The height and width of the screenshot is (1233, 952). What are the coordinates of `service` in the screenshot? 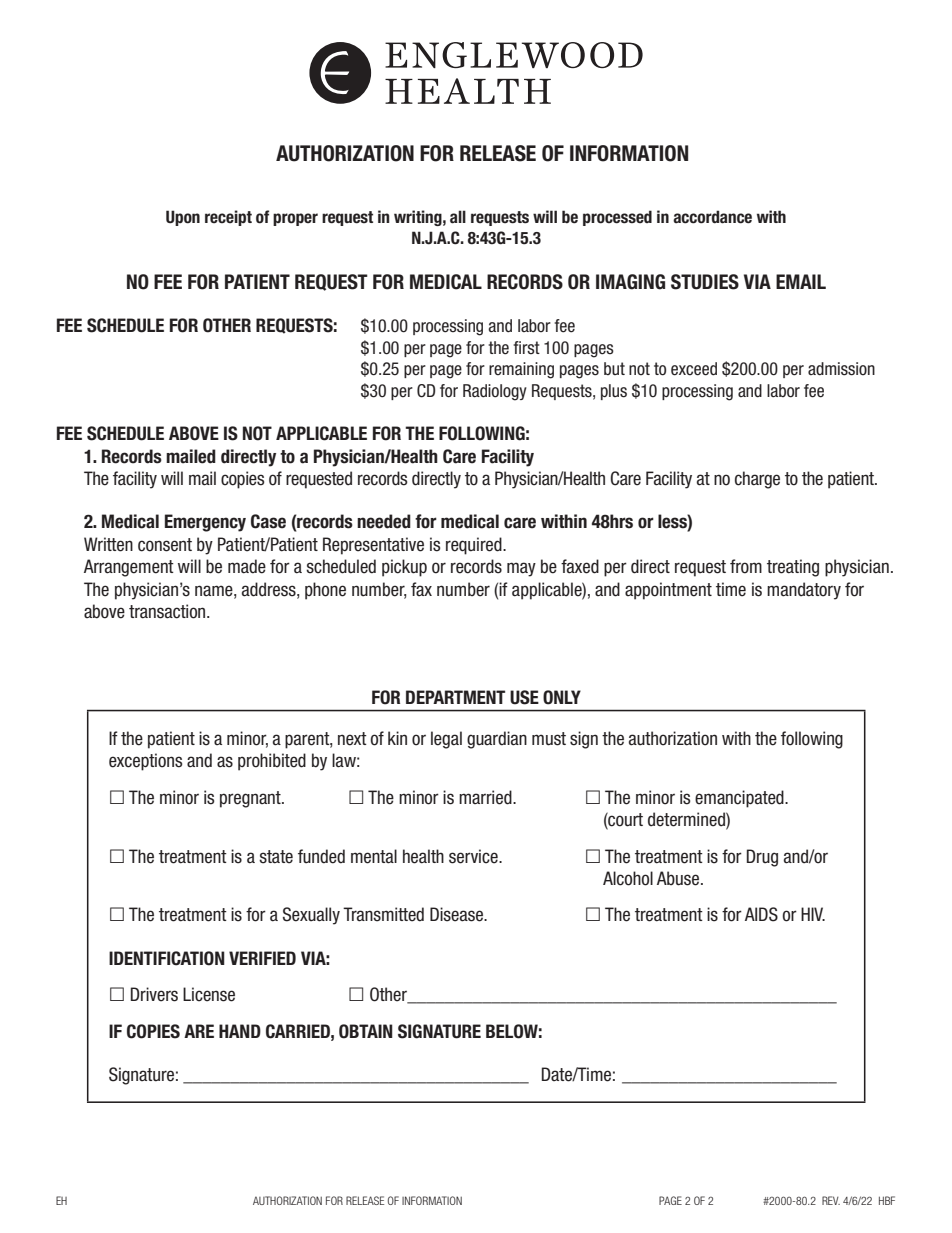 It's located at (474, 856).
